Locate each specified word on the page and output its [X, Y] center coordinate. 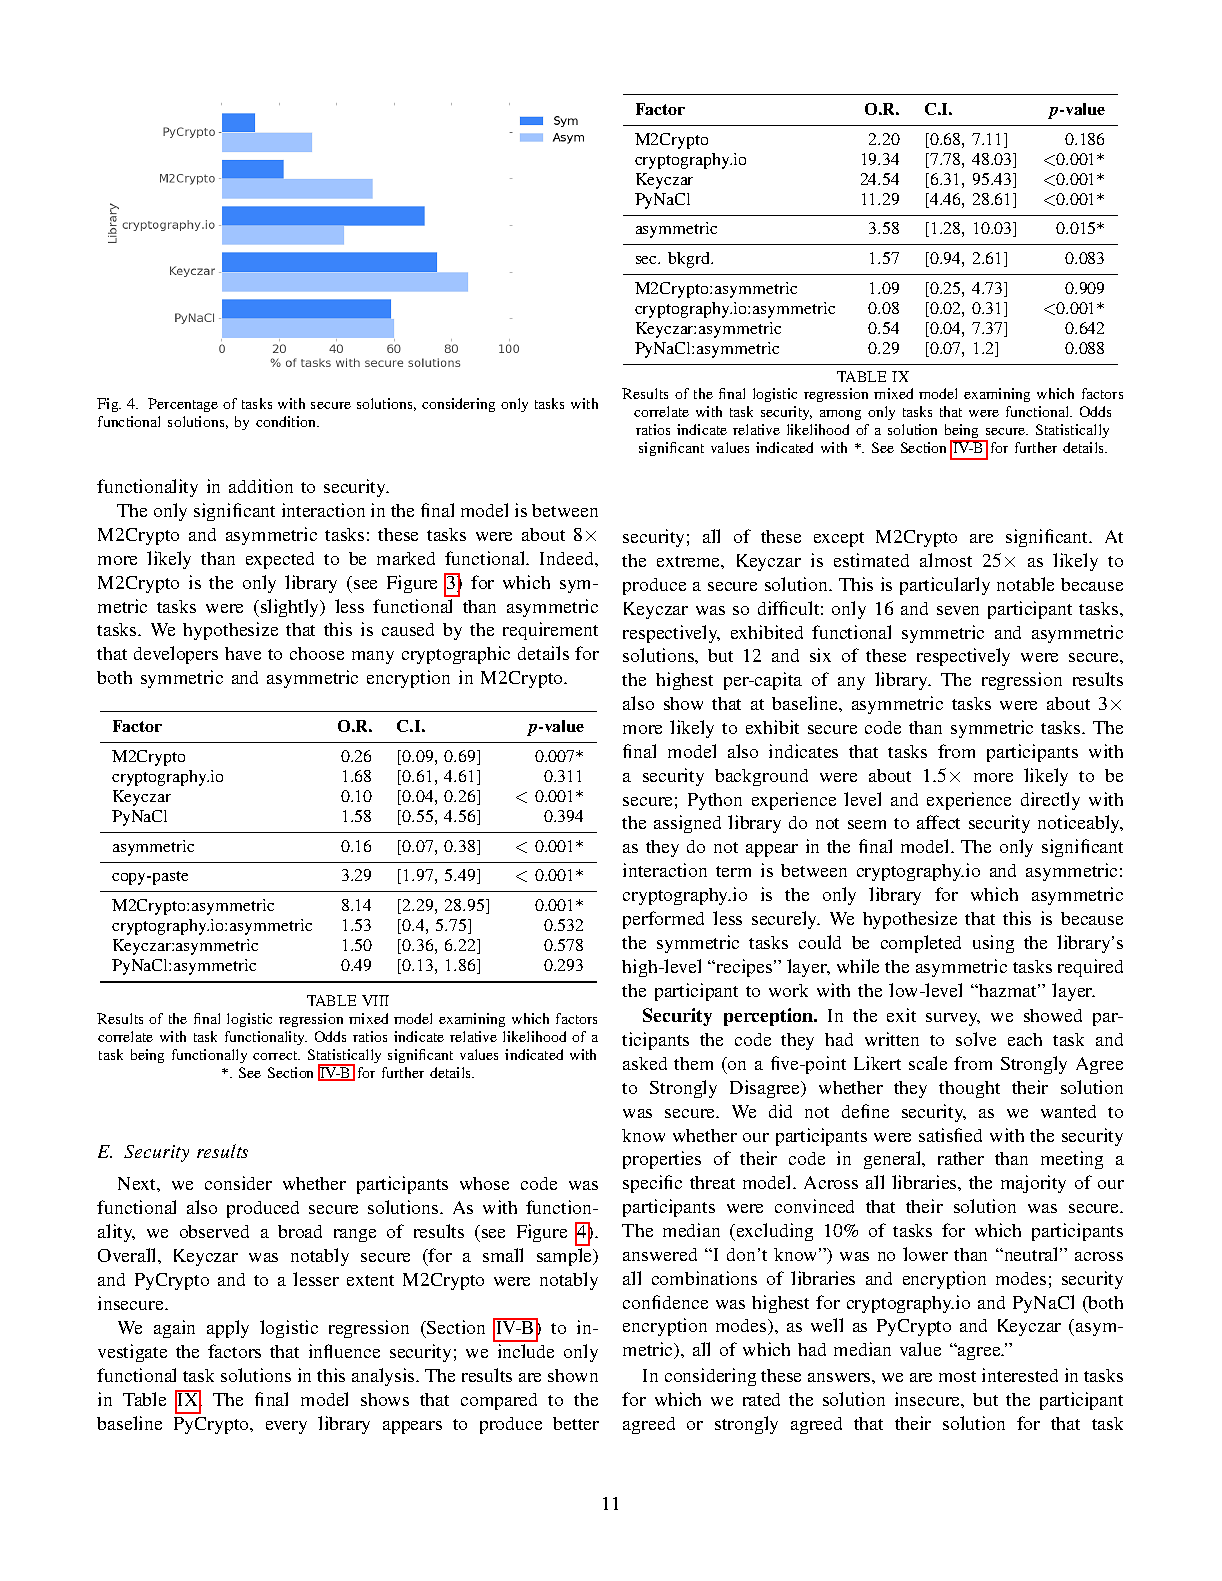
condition [287, 421]
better [576, 1423]
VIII [375, 1000]
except [839, 539]
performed [663, 920]
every [286, 1427]
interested [1020, 1375]
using [993, 944]
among [840, 415]
